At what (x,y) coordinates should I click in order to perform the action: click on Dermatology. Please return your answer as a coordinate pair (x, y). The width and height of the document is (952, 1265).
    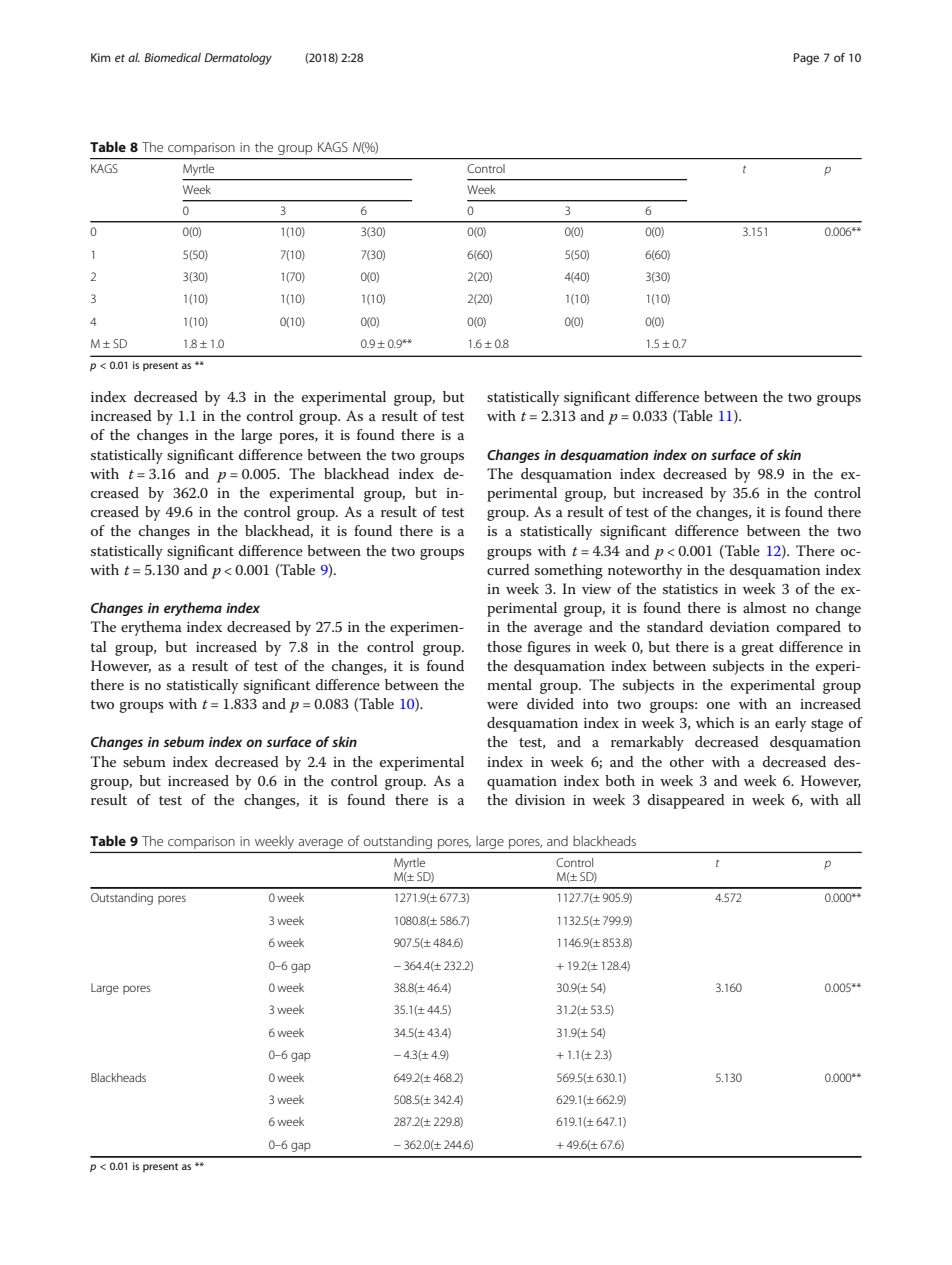
    Looking at the image, I should click on (238, 59).
